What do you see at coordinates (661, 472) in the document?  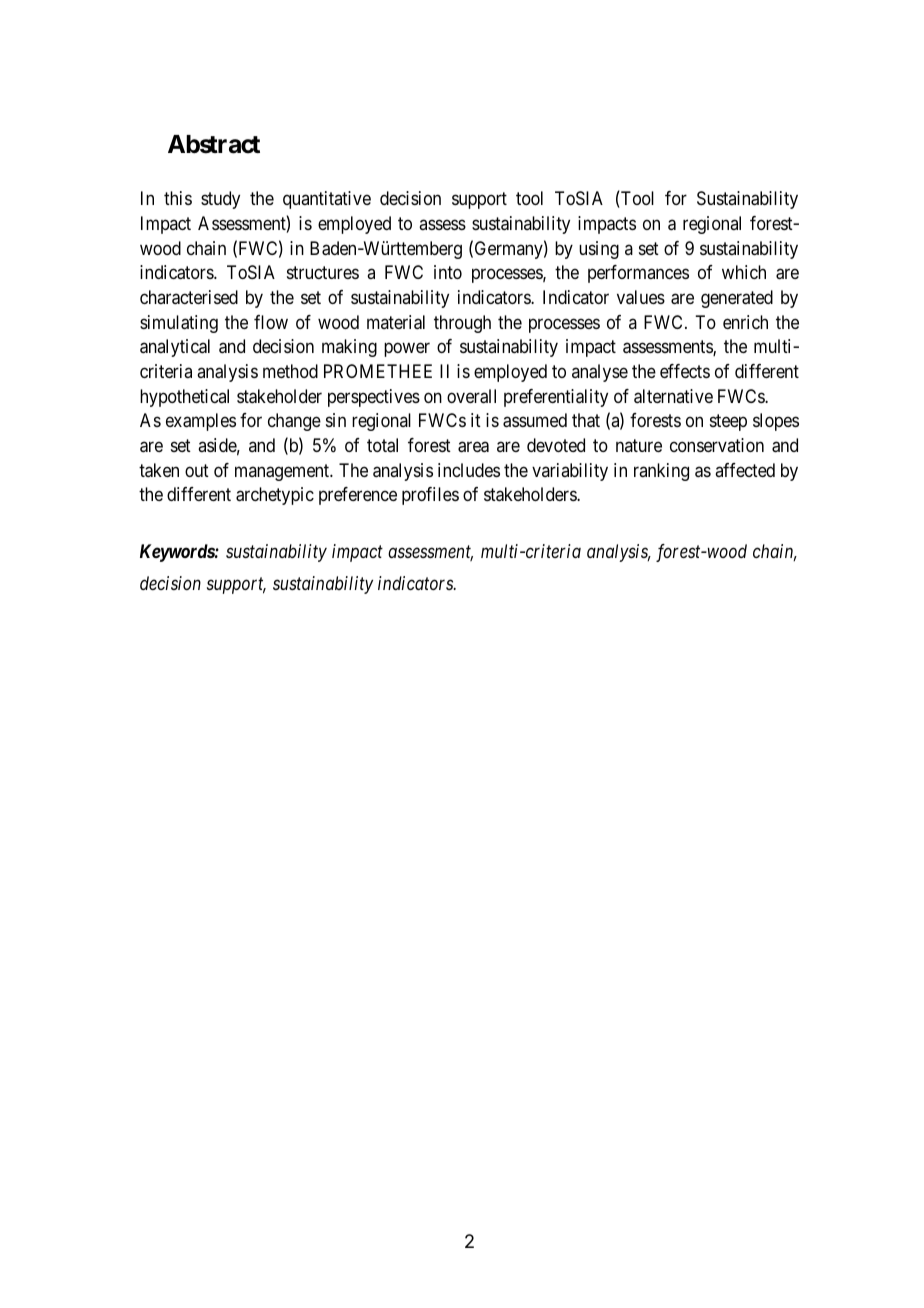 I see `ranking` at bounding box center [661, 472].
